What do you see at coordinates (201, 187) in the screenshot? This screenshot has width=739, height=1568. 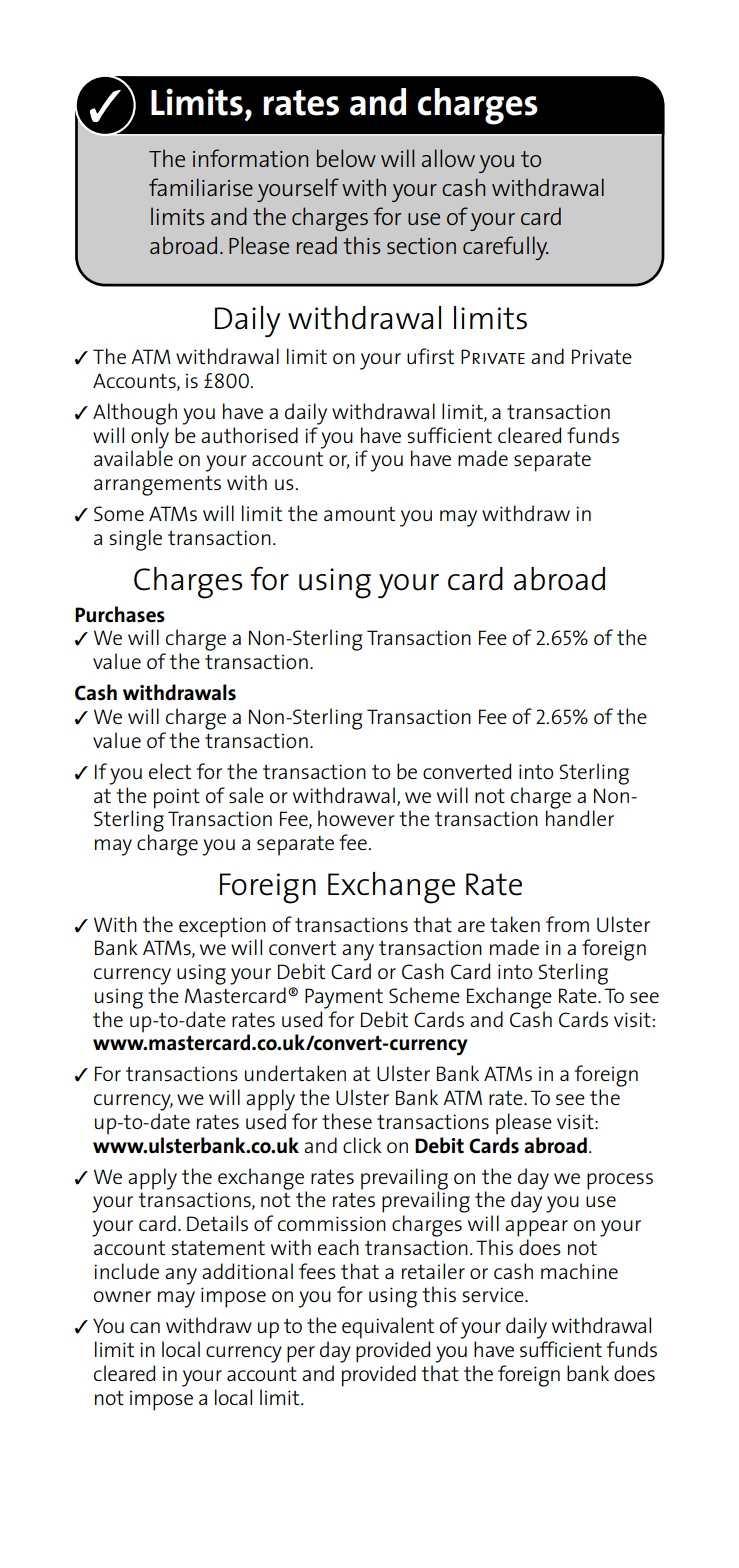 I see `familiarise` at bounding box center [201, 187].
